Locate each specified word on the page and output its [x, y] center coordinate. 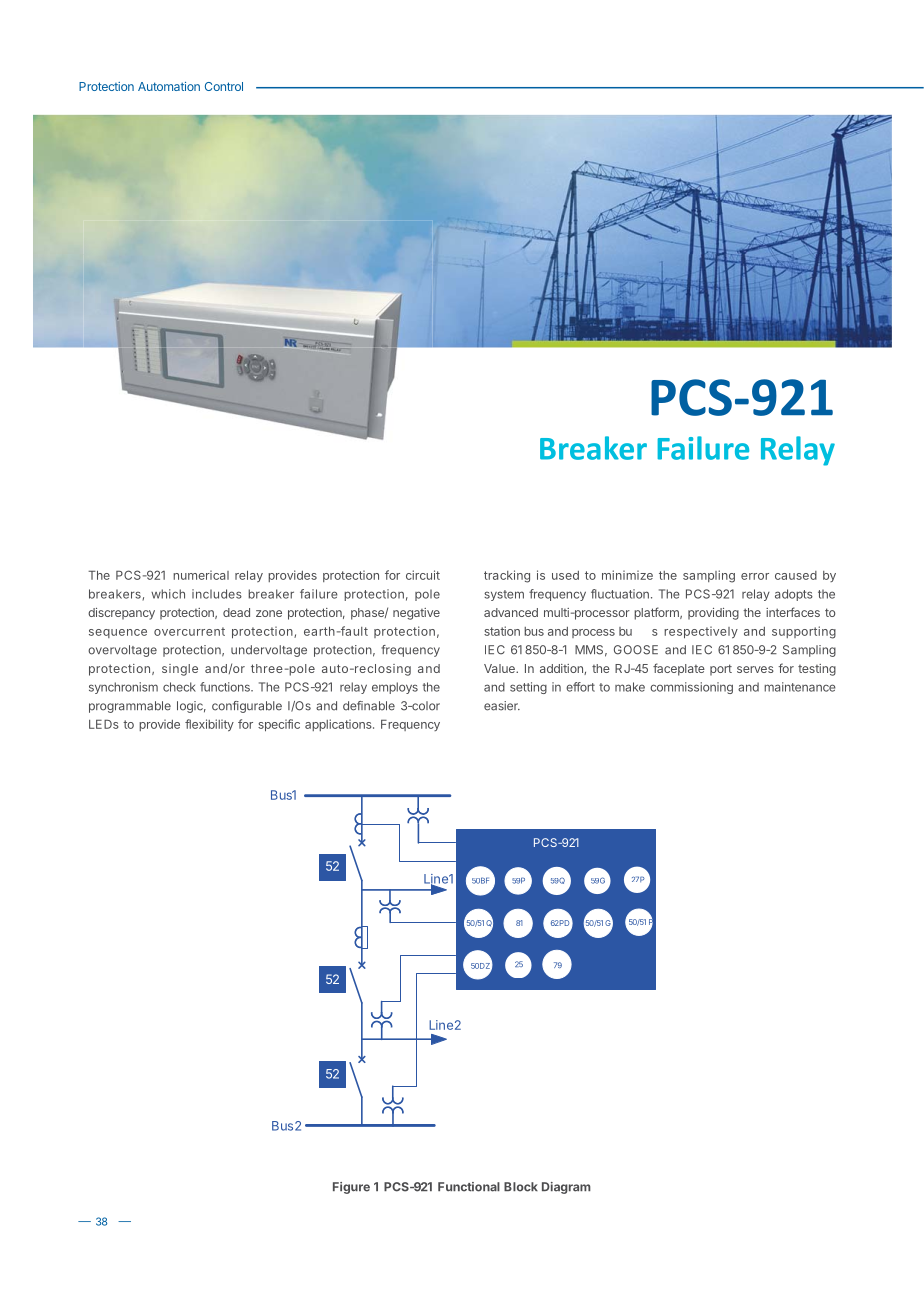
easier [502, 706]
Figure [351, 1188]
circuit [423, 575]
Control [224, 86]
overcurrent [189, 631]
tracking [507, 576]
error [755, 576]
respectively [701, 632]
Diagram [566, 1188]
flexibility [209, 725]
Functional [469, 1187]
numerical [201, 575]
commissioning [691, 688]
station [502, 631]
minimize [627, 575]
